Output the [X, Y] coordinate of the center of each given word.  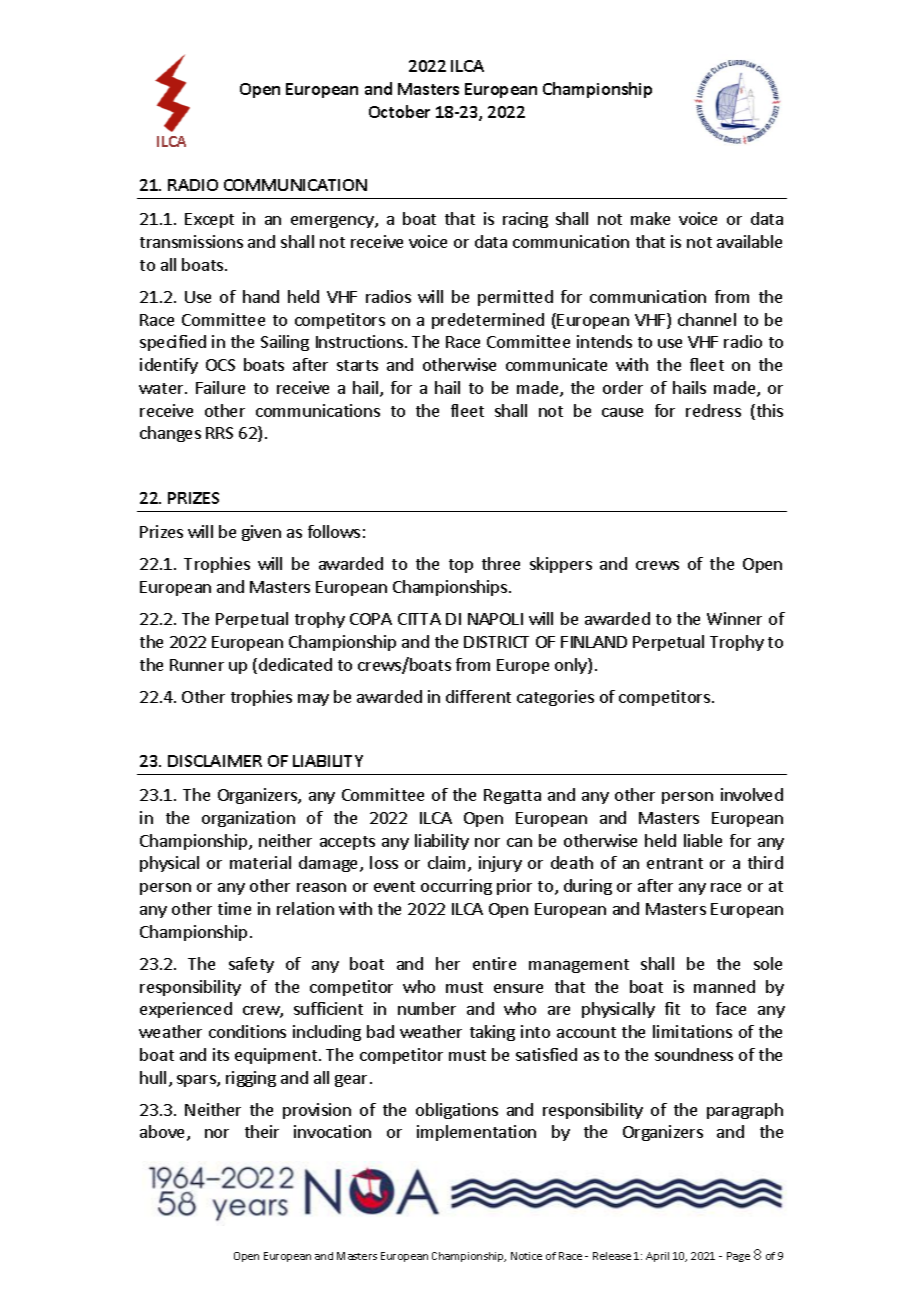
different [478, 696]
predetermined [488, 321]
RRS [219, 433]
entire [494, 963]
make [650, 218]
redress [713, 410]
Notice [526, 1256]
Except [209, 220]
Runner [197, 665]
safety [251, 965]
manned [724, 986]
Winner [734, 618]
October [399, 111]
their [262, 1131]
